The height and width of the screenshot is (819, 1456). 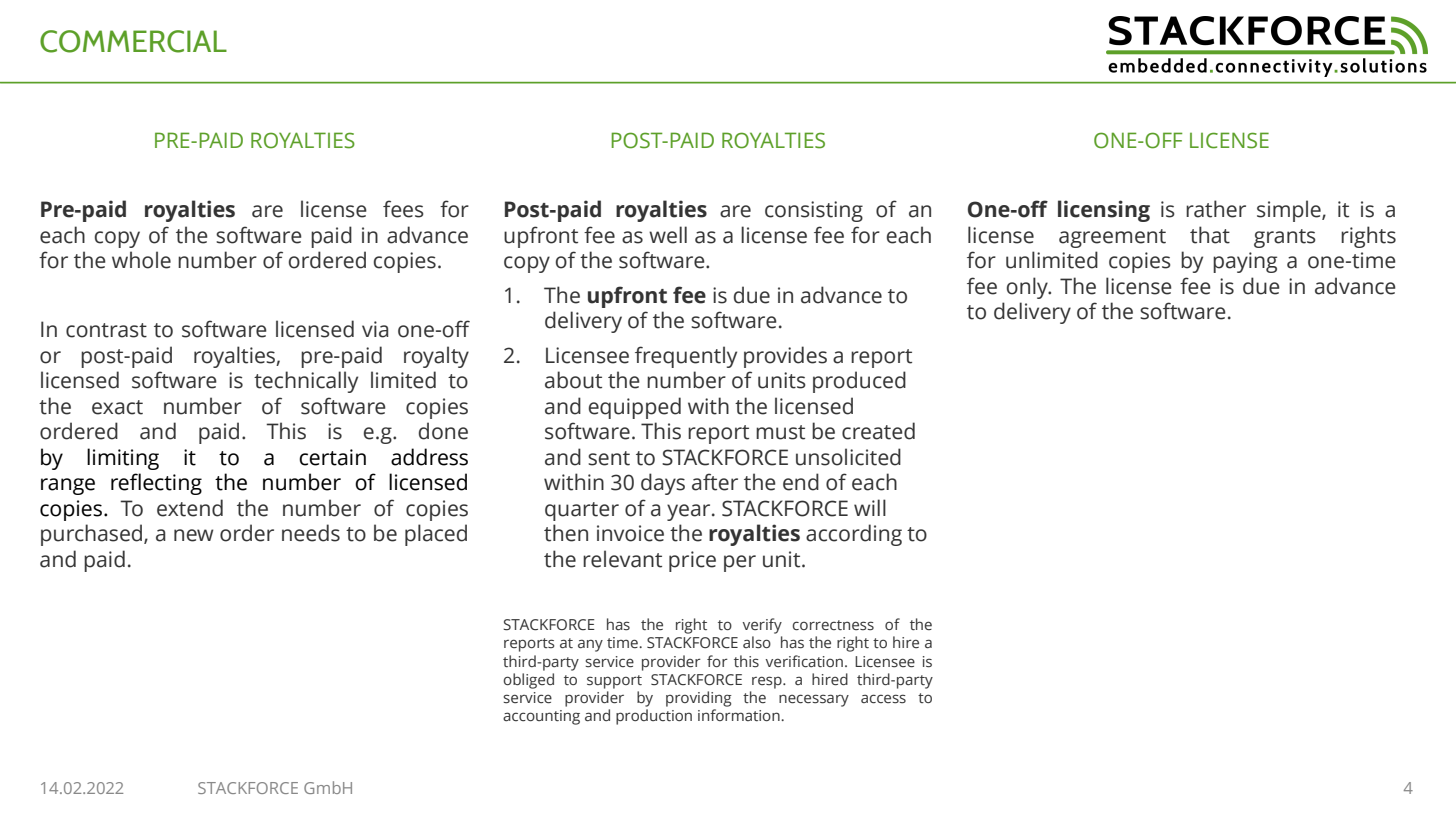 What do you see at coordinates (1216, 209) in the screenshot?
I see `rather` at bounding box center [1216, 209].
